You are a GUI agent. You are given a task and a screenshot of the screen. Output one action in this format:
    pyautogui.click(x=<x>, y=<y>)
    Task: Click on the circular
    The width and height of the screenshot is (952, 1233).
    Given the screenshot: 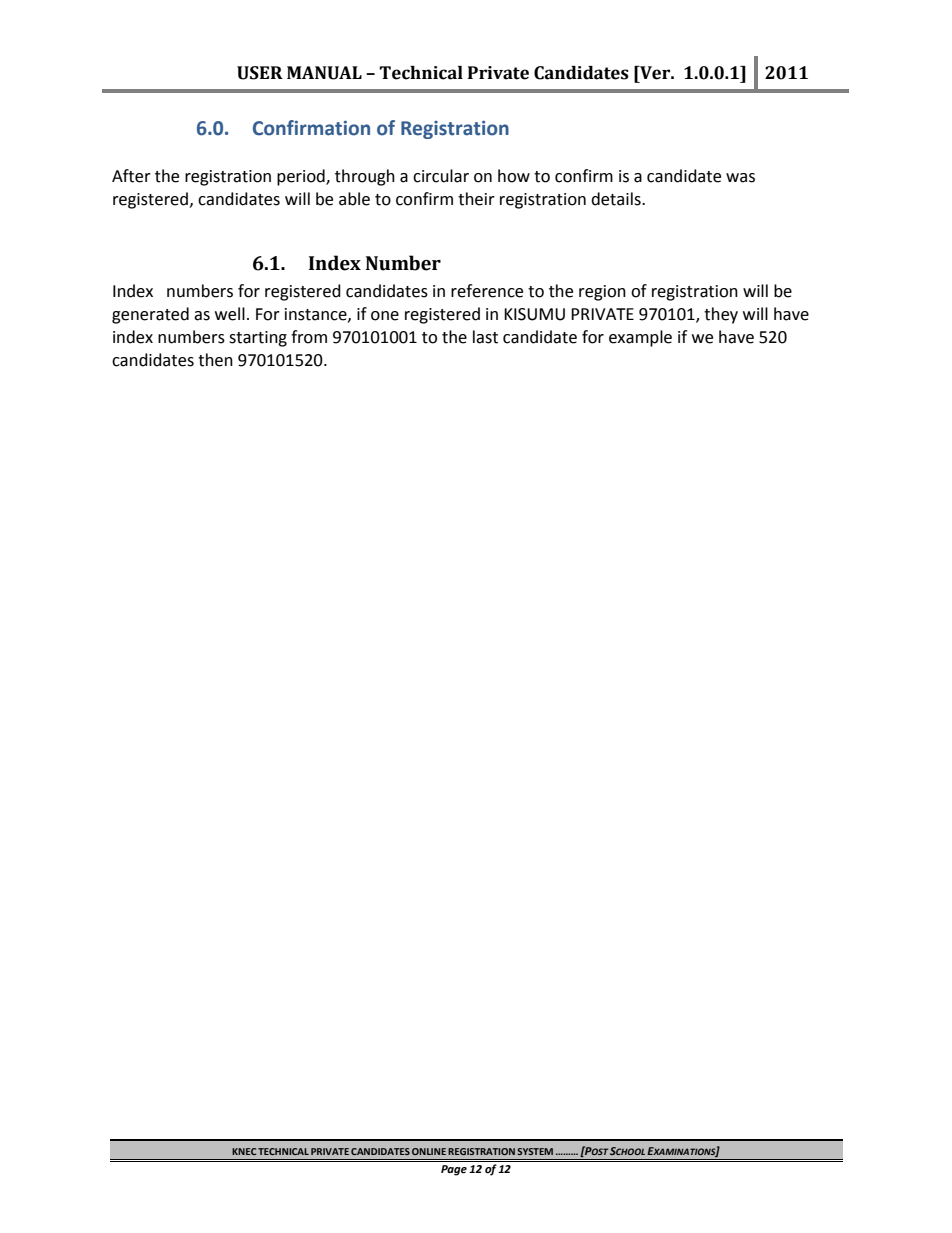 What is the action you would take?
    pyautogui.click(x=441, y=176)
